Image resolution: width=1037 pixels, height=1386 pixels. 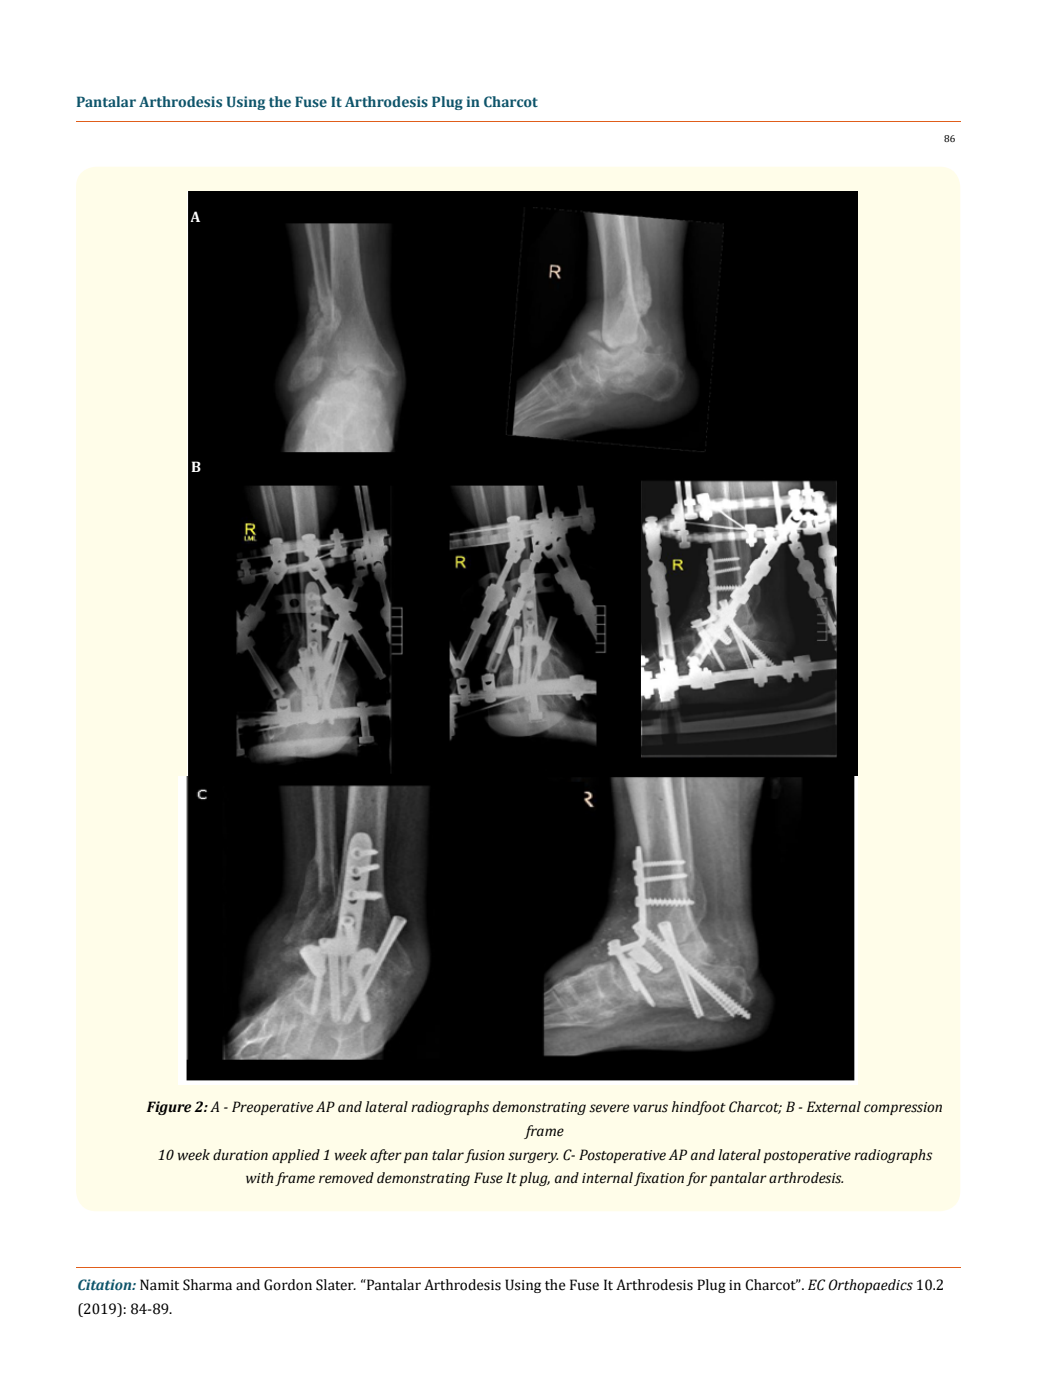 I want to click on internal, so click(x=607, y=1178).
